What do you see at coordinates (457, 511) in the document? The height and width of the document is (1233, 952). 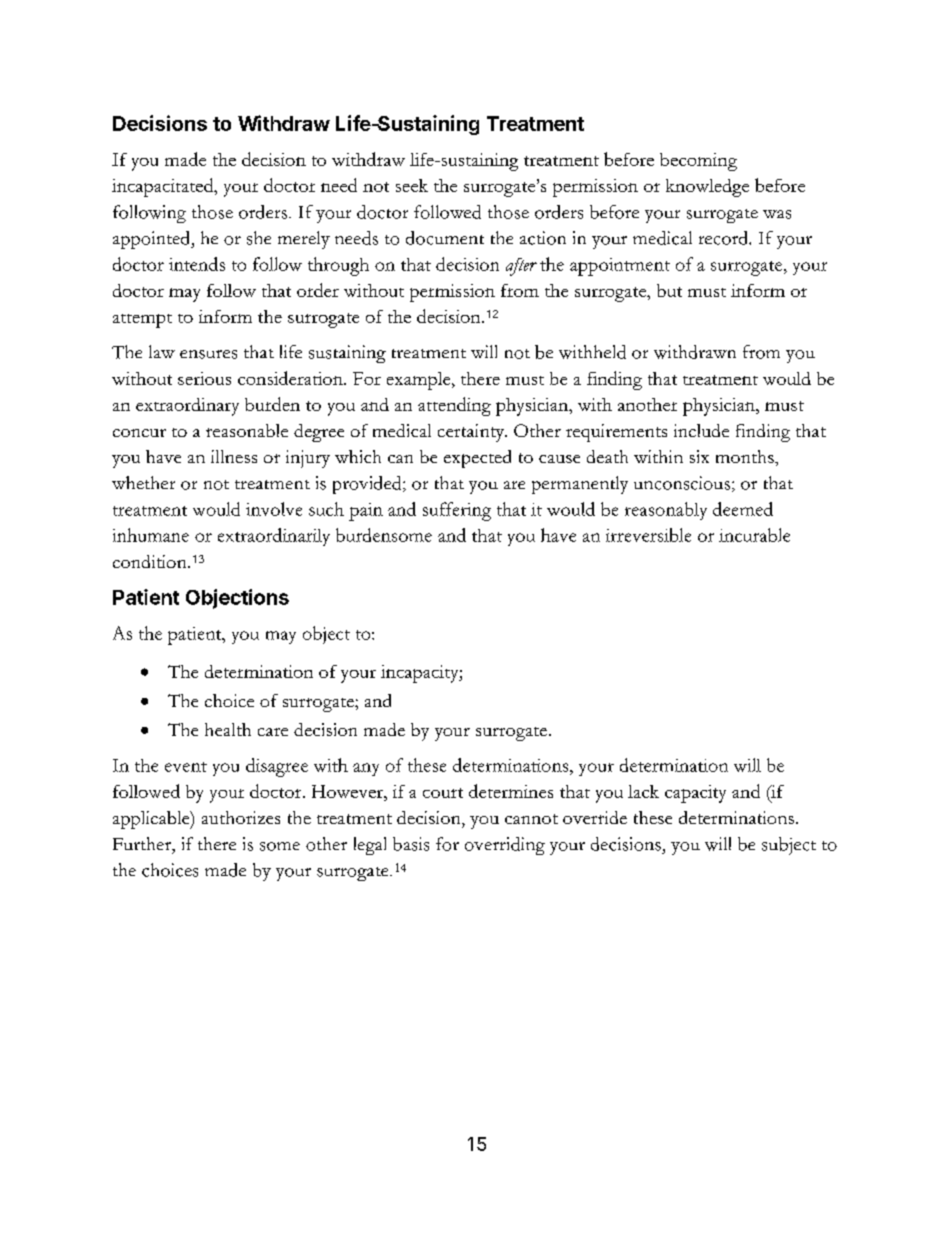 I see `suffering` at bounding box center [457, 511].
